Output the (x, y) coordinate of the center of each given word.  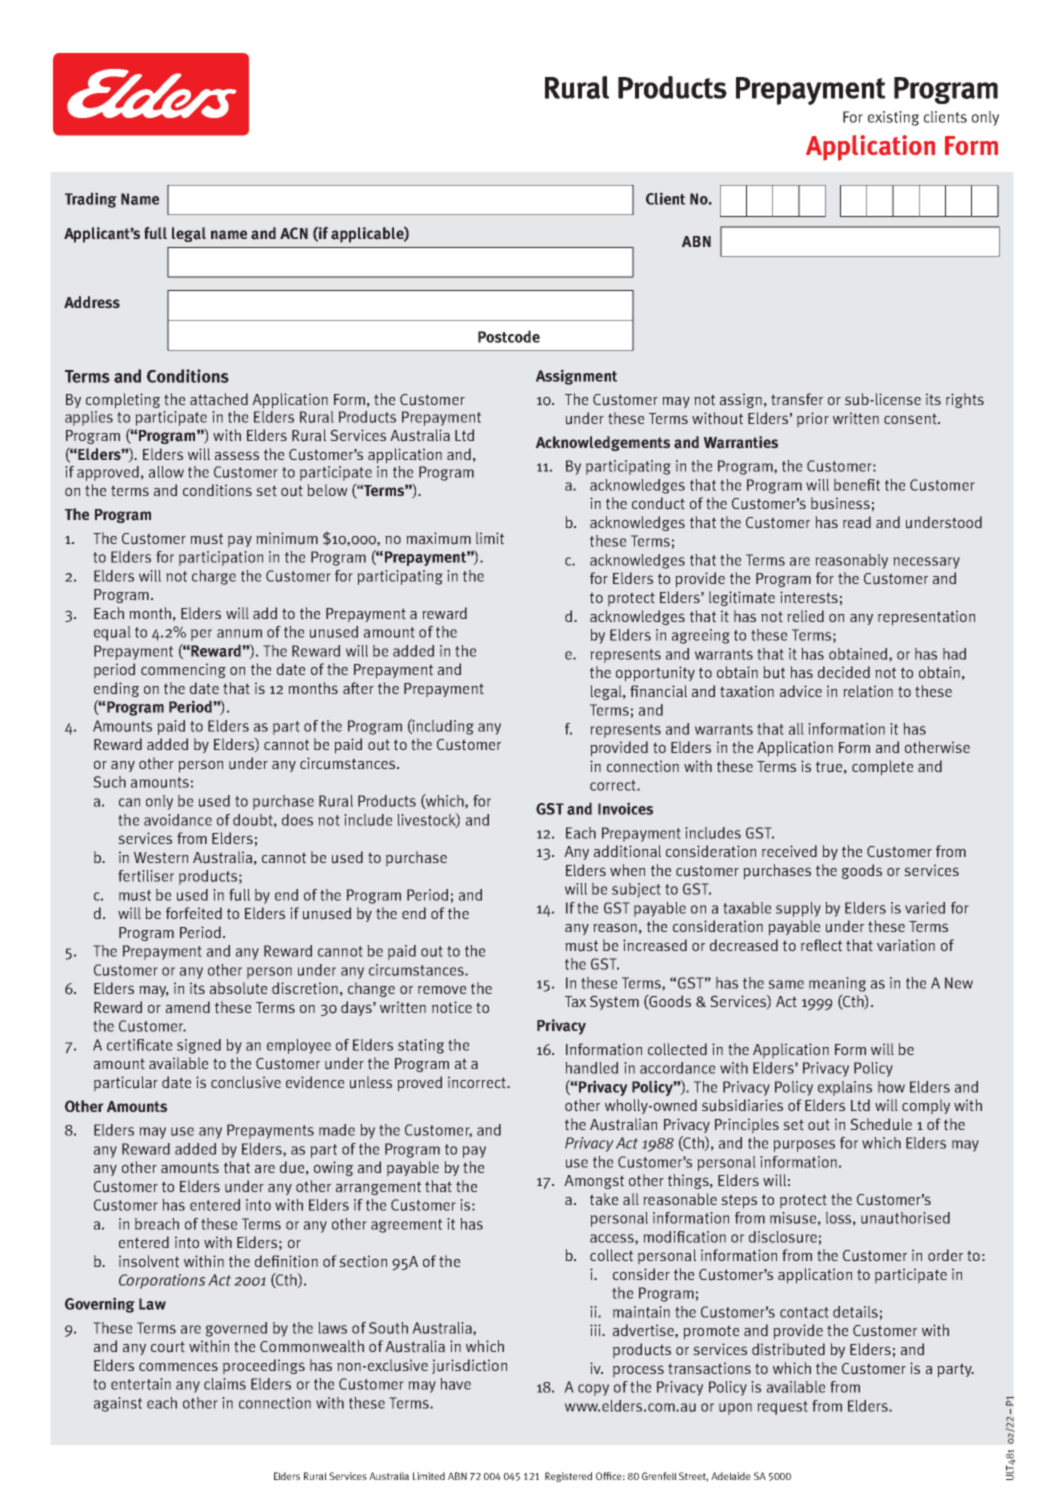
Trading (91, 200)
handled (591, 1068)
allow (166, 472)
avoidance (178, 820)
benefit (857, 485)
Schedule (881, 1124)
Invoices (625, 808)
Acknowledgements (603, 443)
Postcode (509, 336)
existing (893, 118)
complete (882, 768)
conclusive (246, 1082)
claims (225, 1384)
